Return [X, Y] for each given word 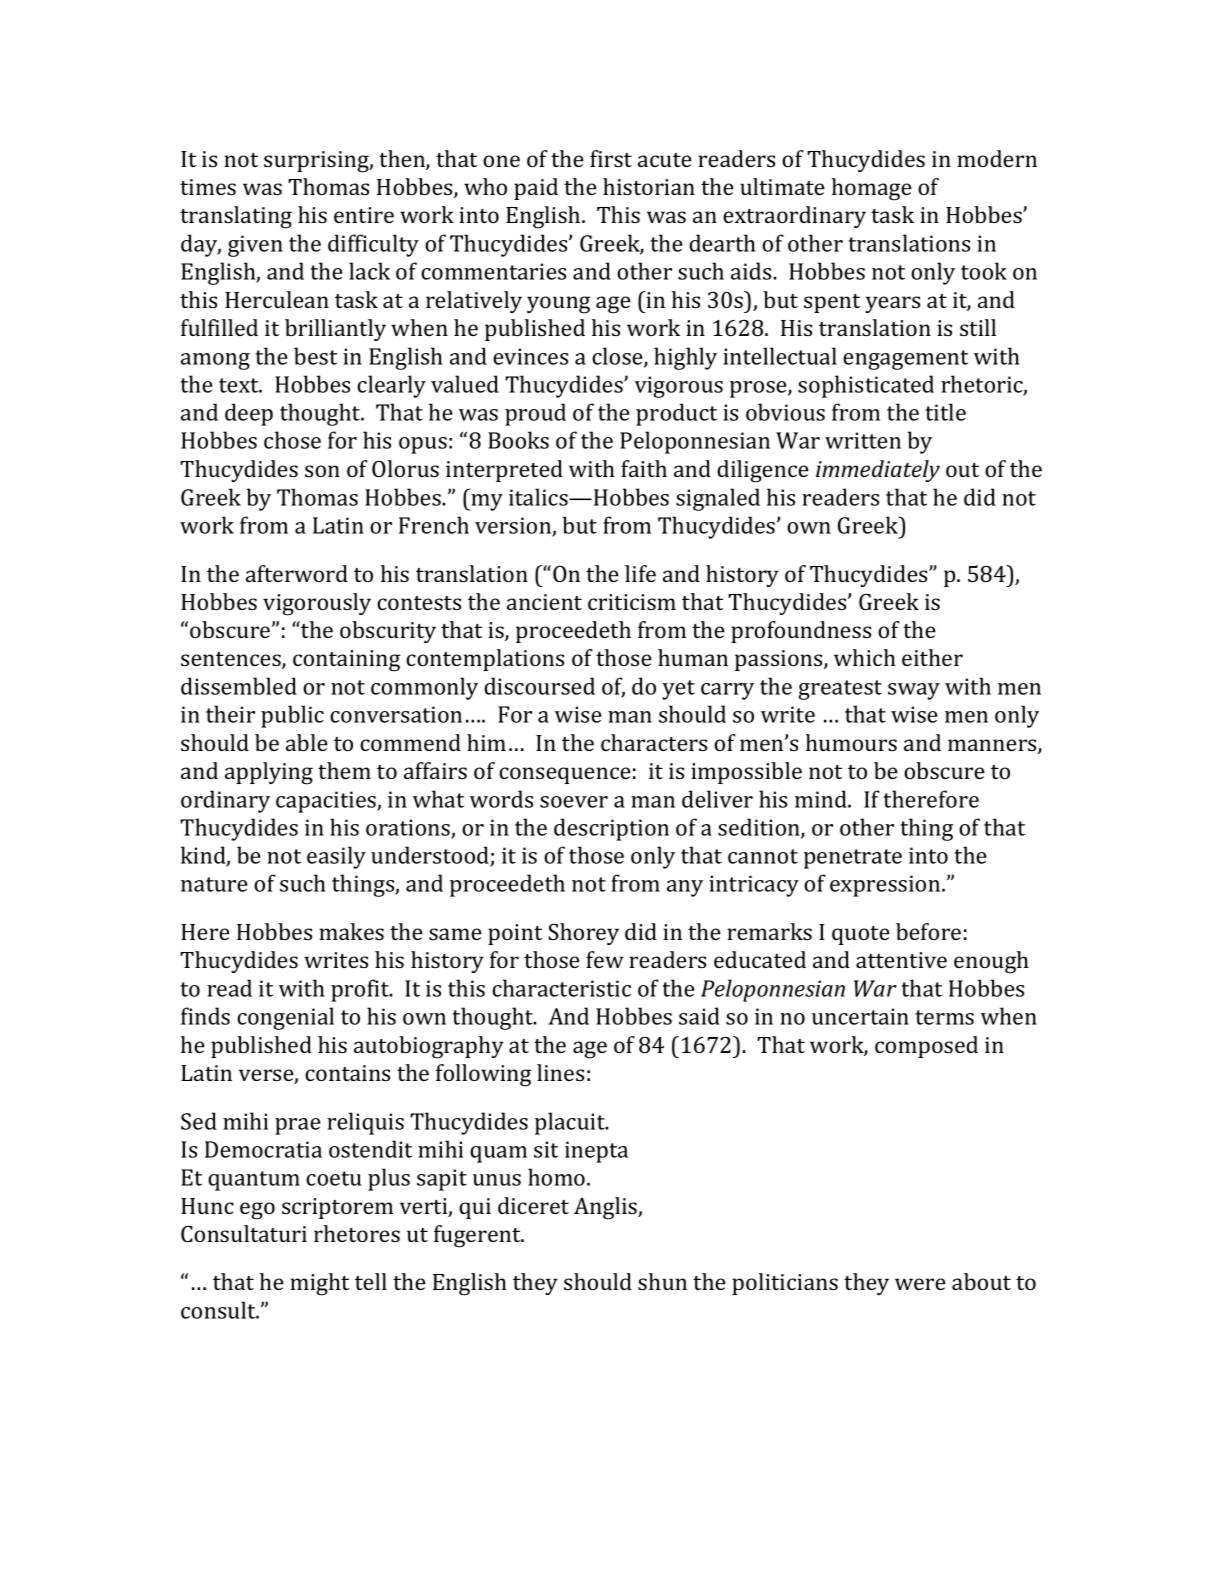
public [292, 716]
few [605, 959]
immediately [878, 471]
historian [649, 186]
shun [662, 1281]
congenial [285, 1018]
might [319, 1284]
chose [292, 440]
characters [654, 742]
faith [644, 468]
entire [364, 215]
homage [872, 189]
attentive [901, 960]
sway [914, 691]
